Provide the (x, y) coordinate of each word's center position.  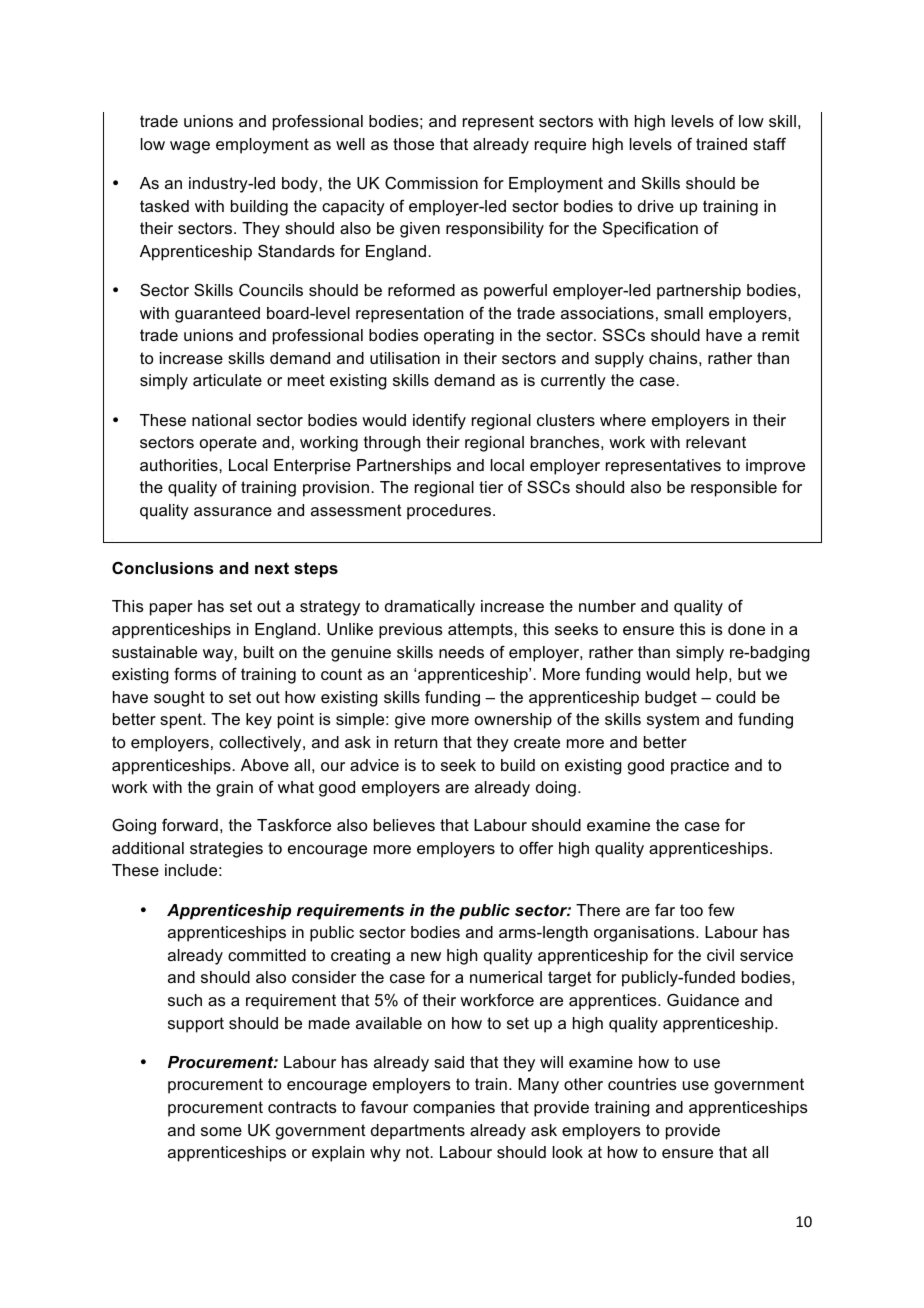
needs (461, 652)
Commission (431, 183)
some (221, 1131)
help (713, 676)
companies (454, 1109)
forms (195, 674)
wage (190, 147)
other (583, 1084)
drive (656, 206)
